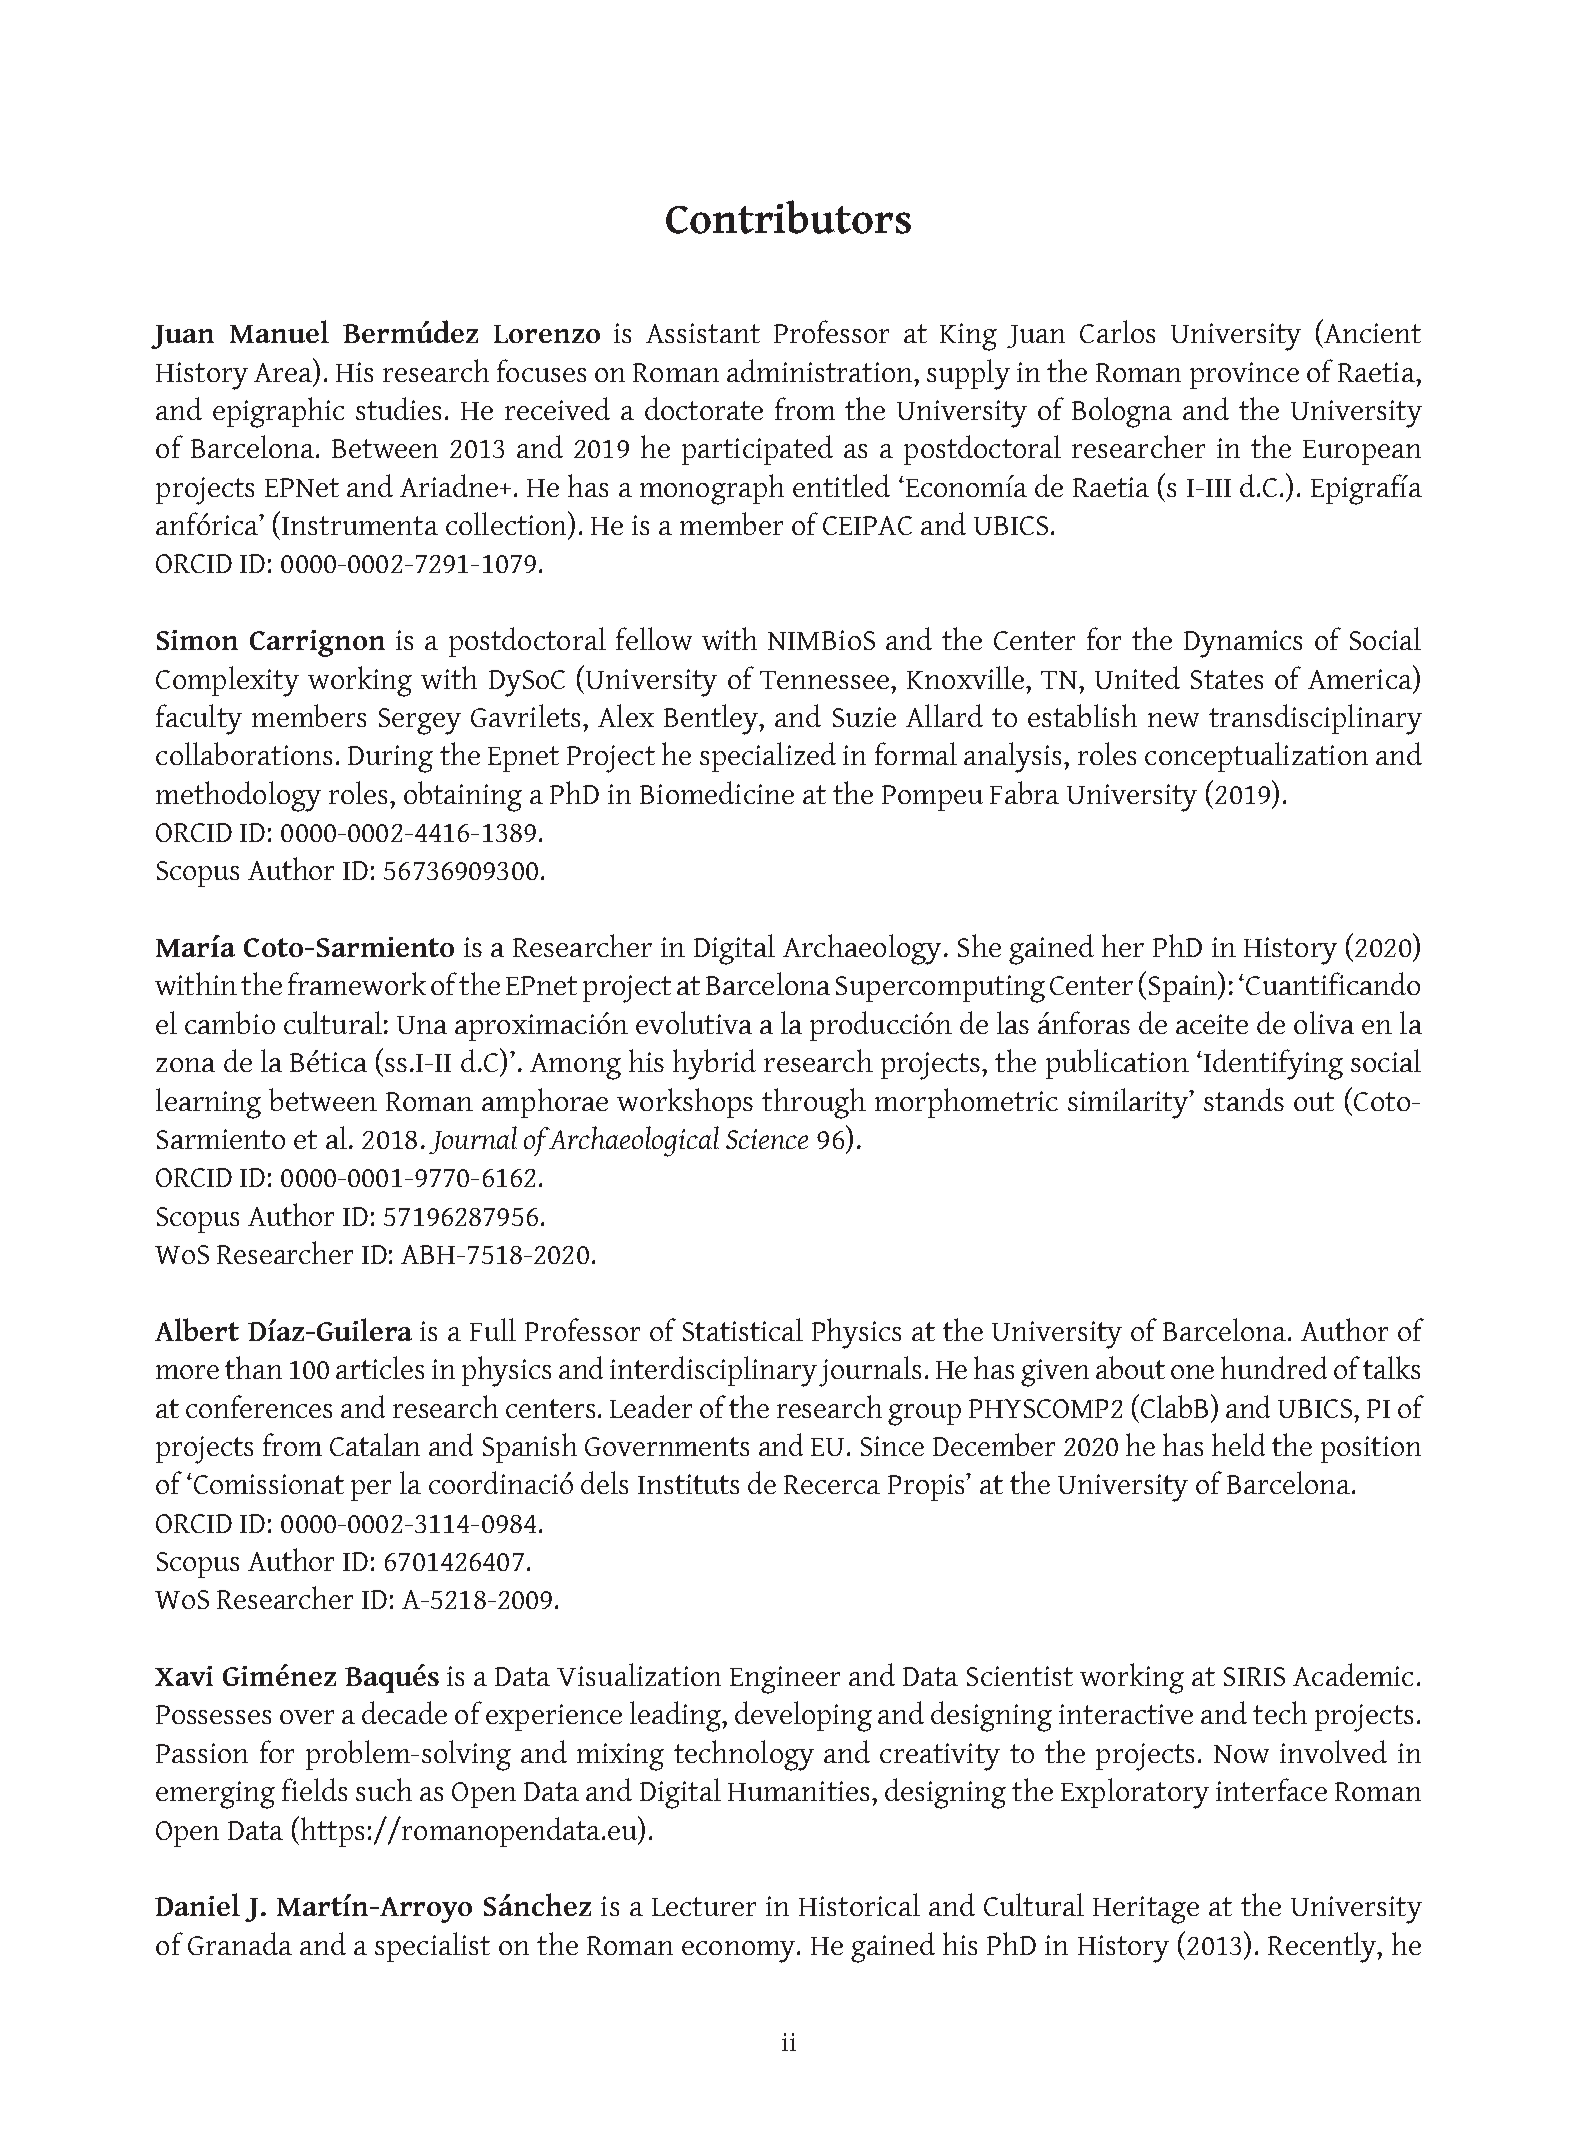 The width and height of the page is (1577, 2144). Describe the element at coordinates (279, 331) in the page. I see `Manuel` at that location.
